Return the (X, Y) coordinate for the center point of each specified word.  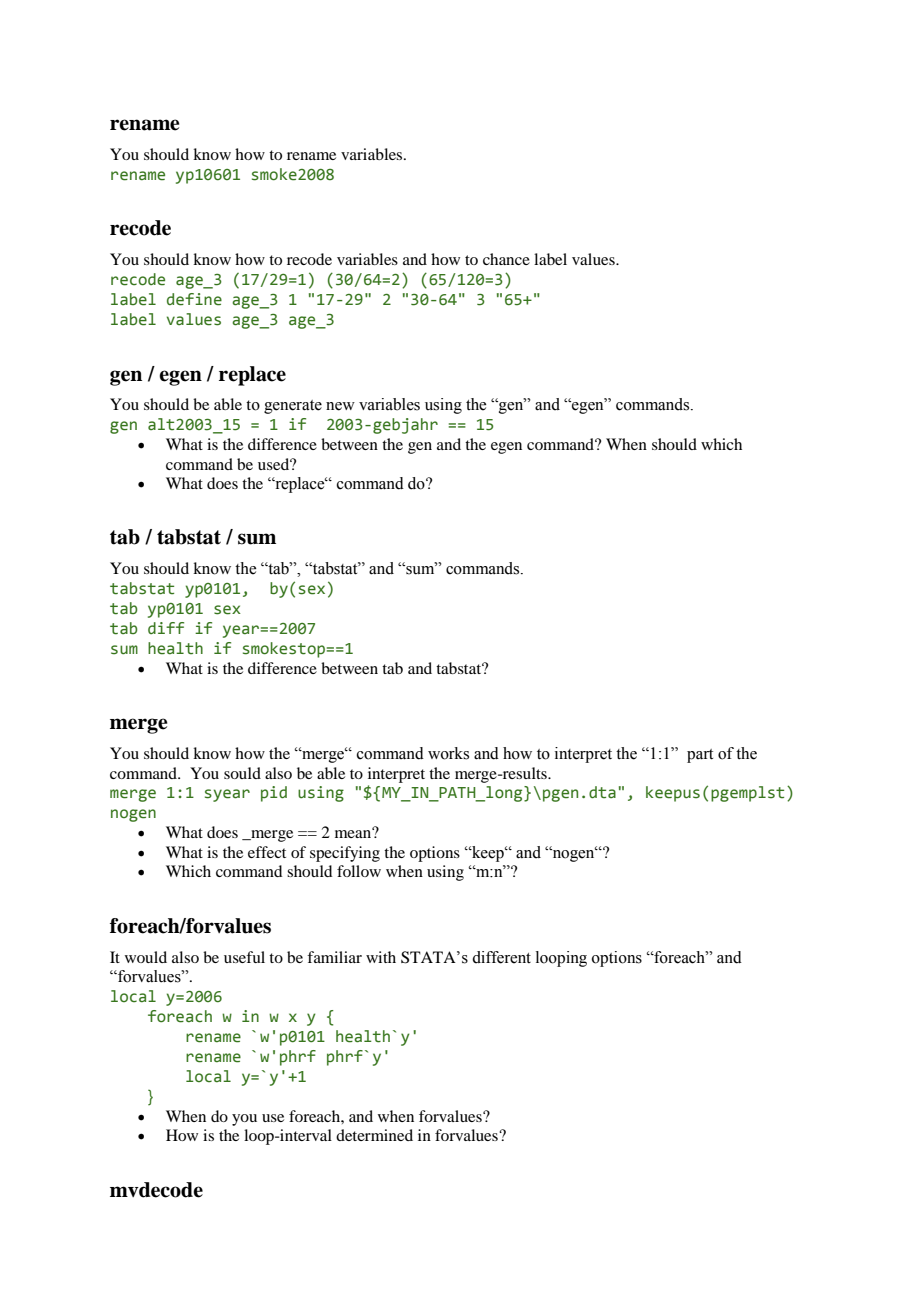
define (194, 299)
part (700, 756)
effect (267, 852)
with (381, 957)
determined (374, 1135)
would (146, 957)
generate (293, 407)
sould (242, 773)
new (340, 406)
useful (244, 957)
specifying (345, 854)
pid (274, 794)
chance (506, 259)
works (448, 753)
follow (359, 871)
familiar (334, 957)
